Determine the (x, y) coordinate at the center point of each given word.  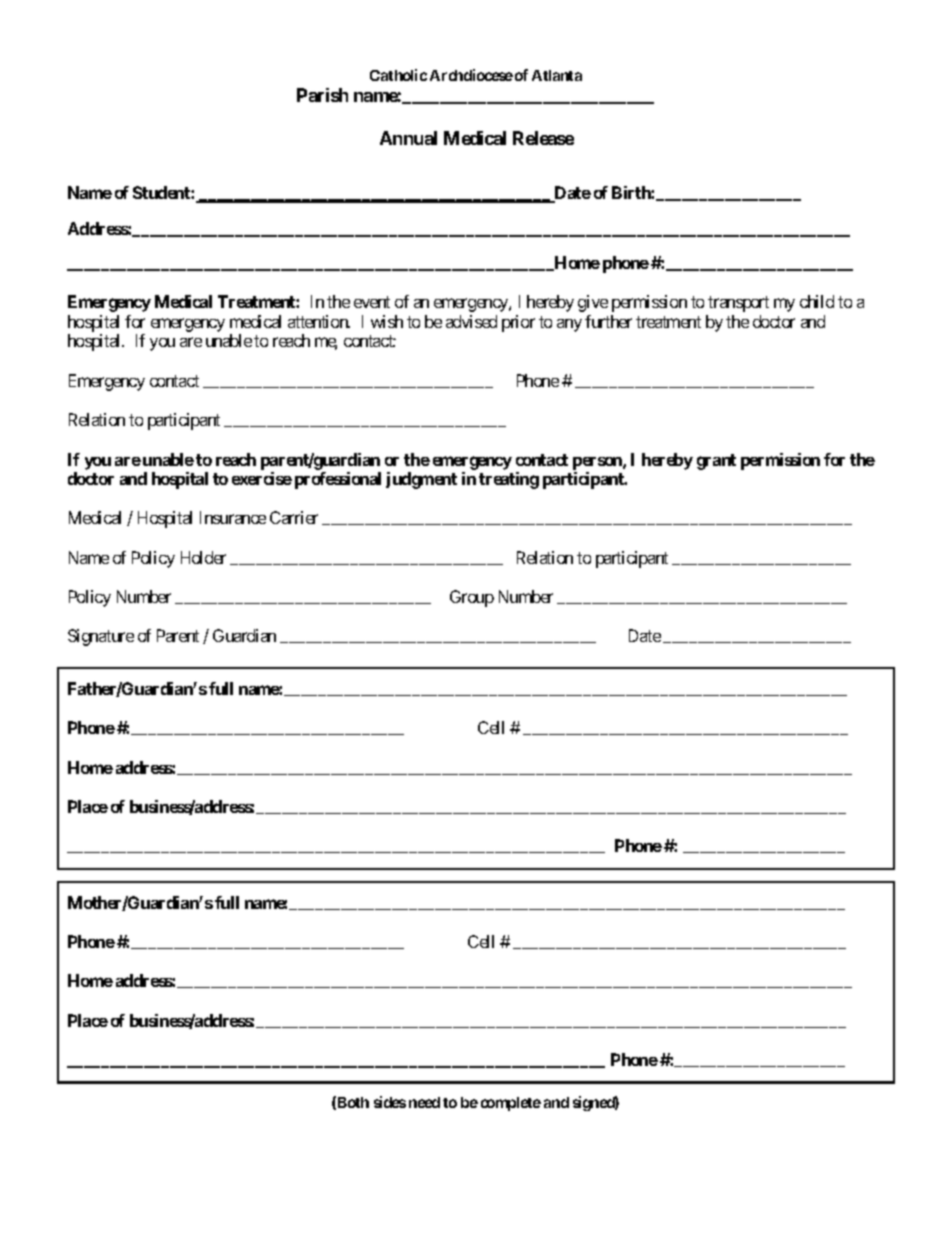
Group (472, 598)
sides (390, 1102)
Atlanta (557, 75)
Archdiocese (471, 75)
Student (162, 192)
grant (716, 462)
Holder (203, 557)
